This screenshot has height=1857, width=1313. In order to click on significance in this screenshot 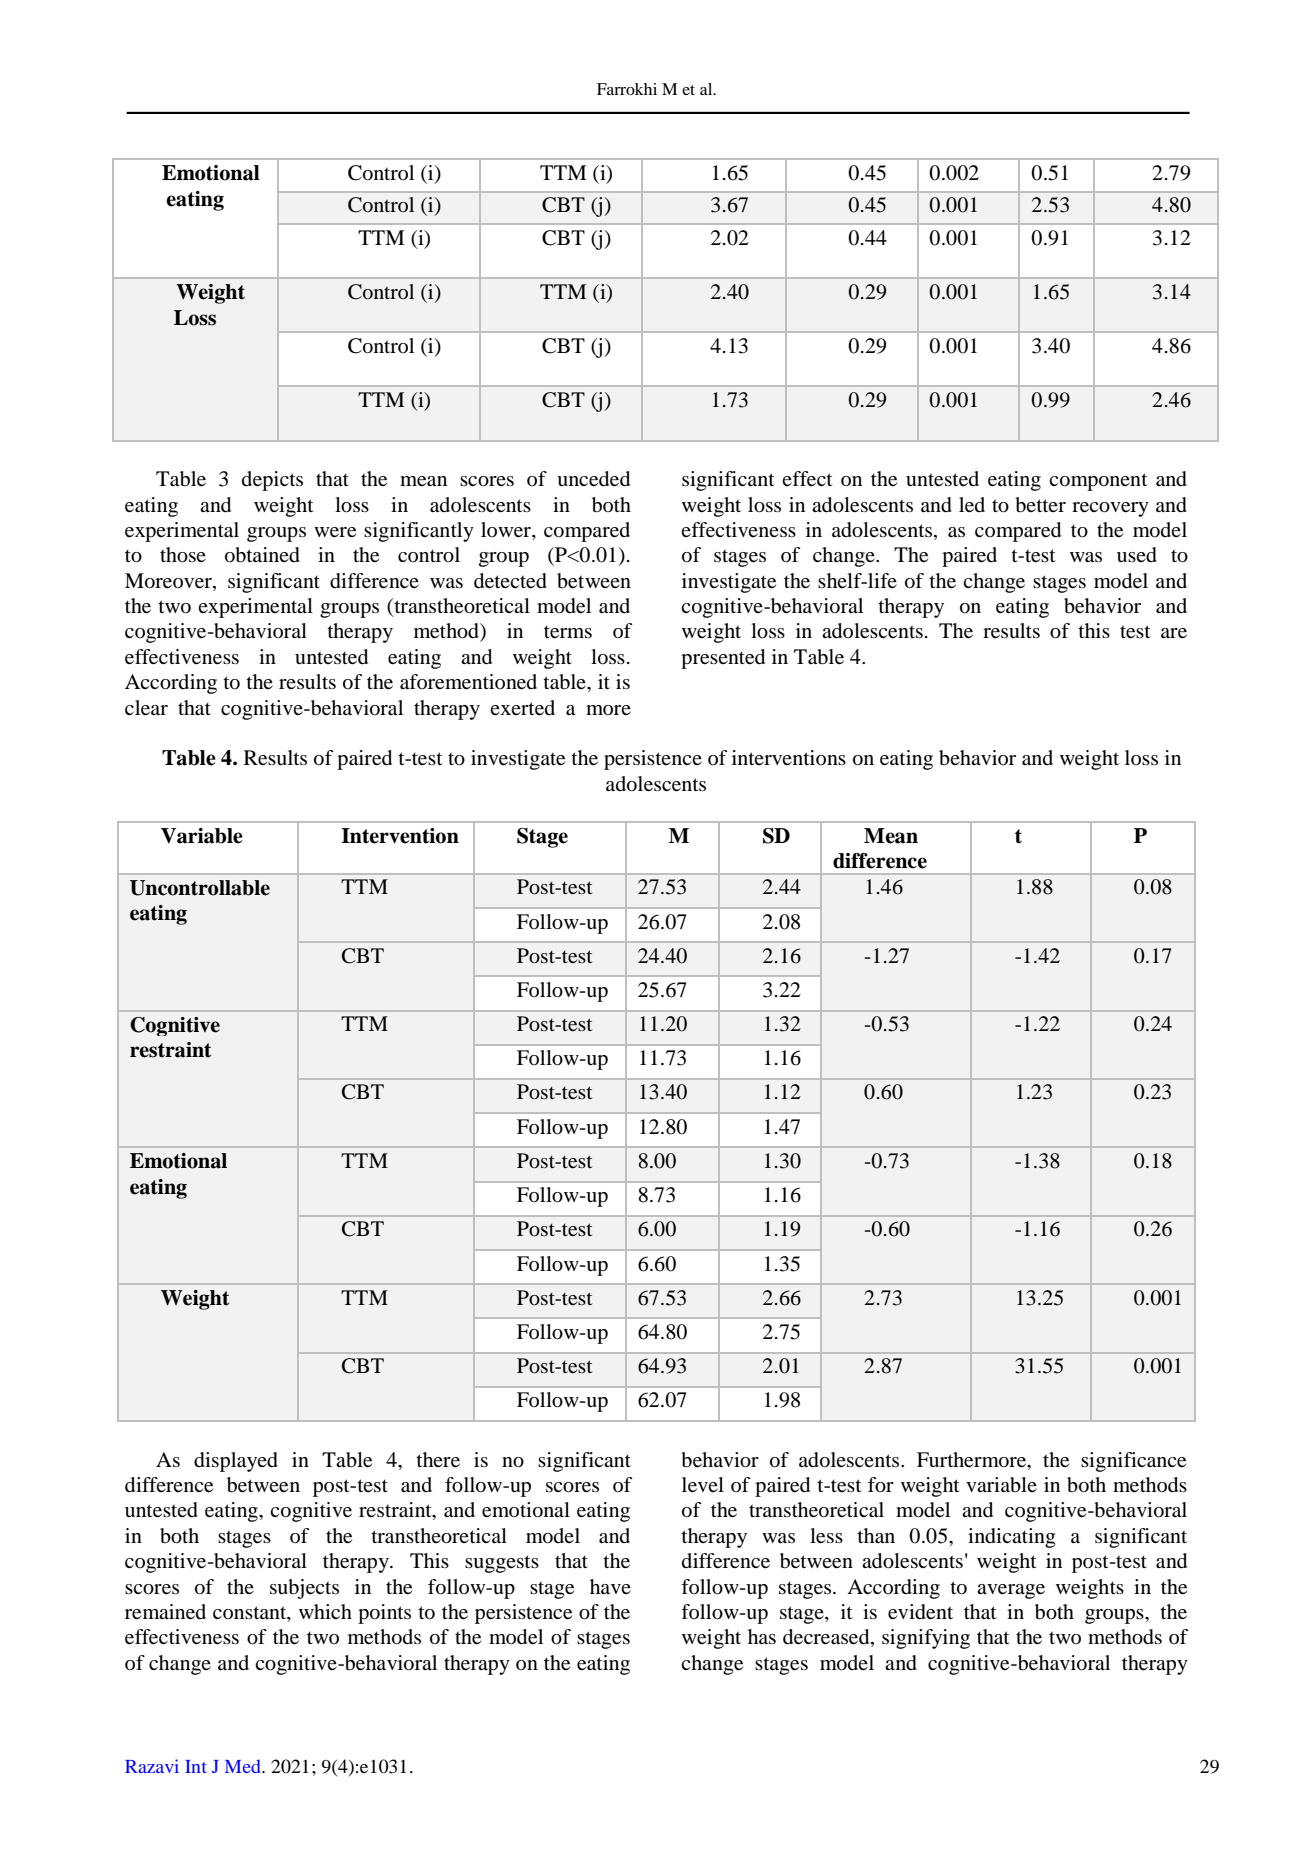, I will do `click(1133, 1462)`.
